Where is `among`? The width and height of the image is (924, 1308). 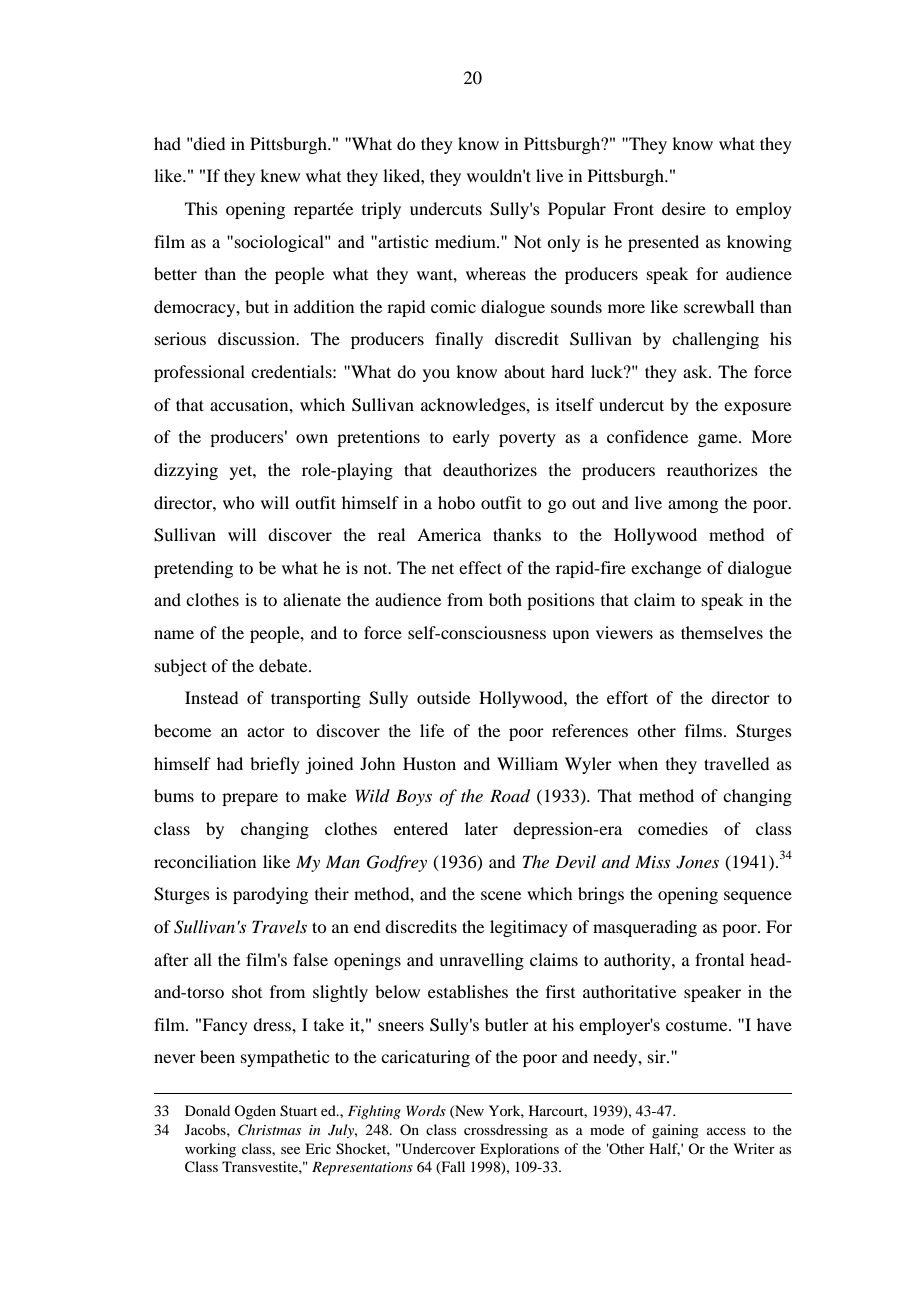 among is located at coordinates (693, 506).
